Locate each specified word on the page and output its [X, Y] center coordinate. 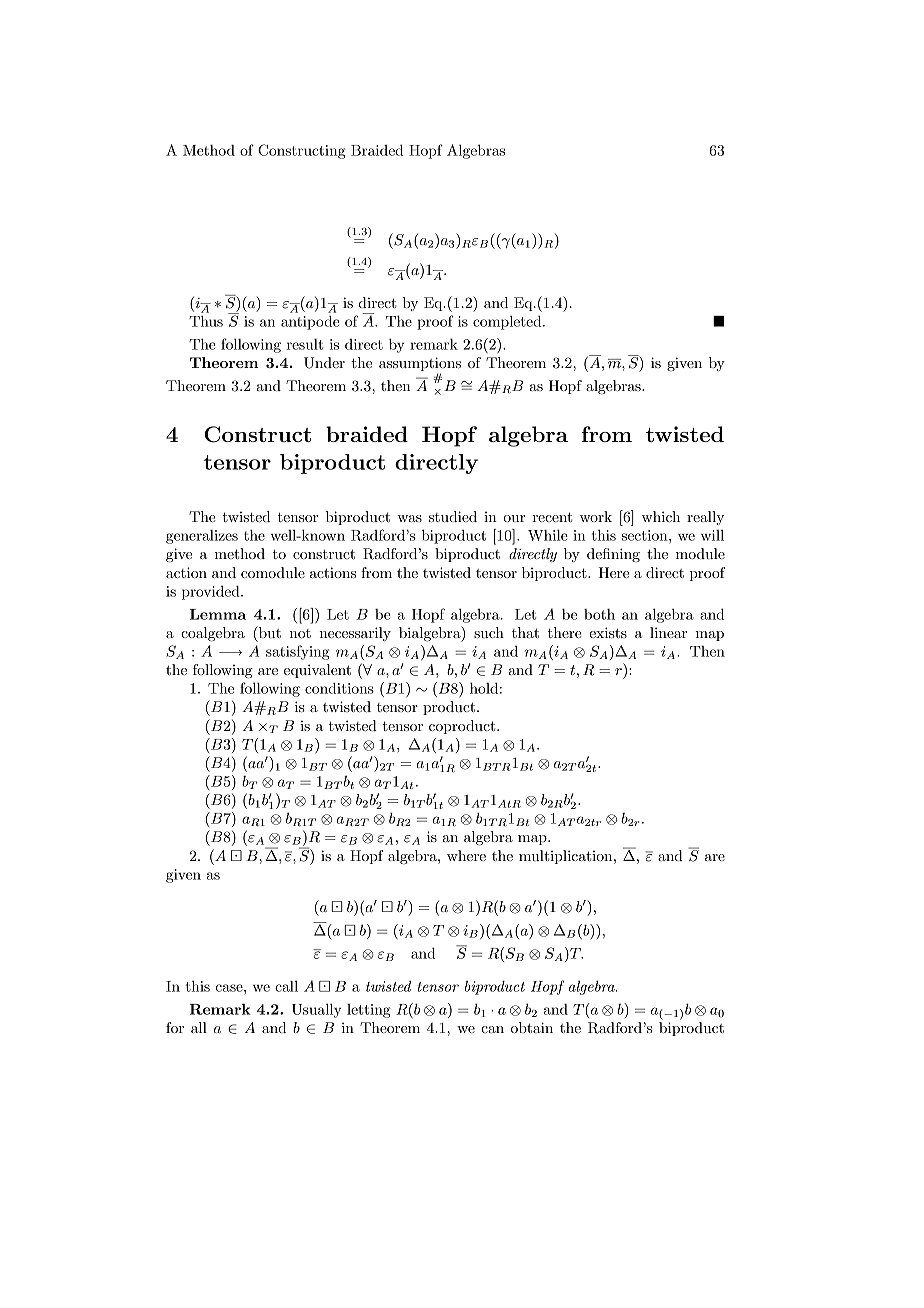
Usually [317, 1010]
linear [668, 632]
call [286, 986]
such [489, 632]
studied [453, 516]
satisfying [298, 652]
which [661, 516]
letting [369, 1011]
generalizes [202, 537]
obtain [532, 1027]
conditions [339, 688]
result [304, 344]
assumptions [420, 364]
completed [508, 322]
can [492, 1029]
